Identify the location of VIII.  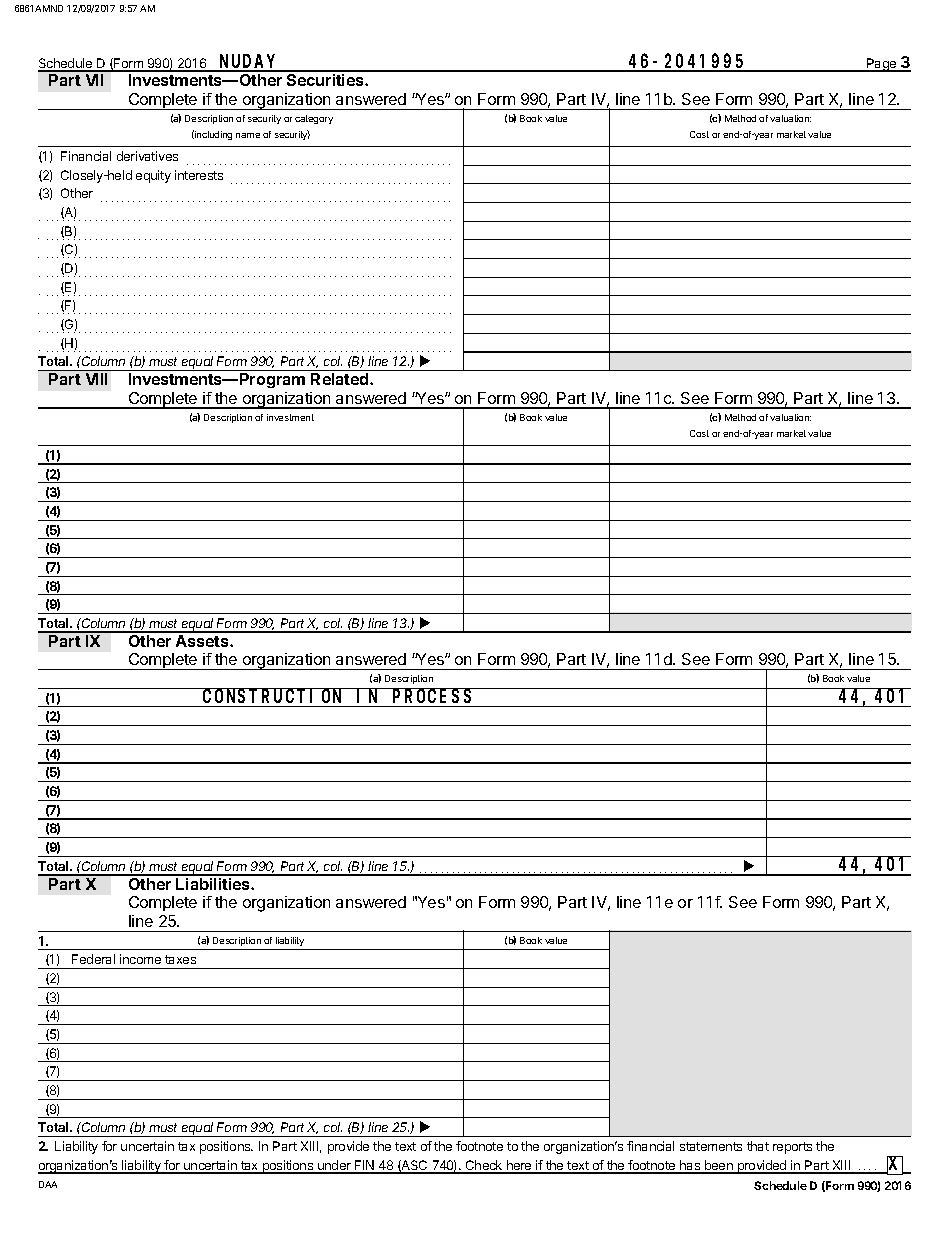
(96, 379).
